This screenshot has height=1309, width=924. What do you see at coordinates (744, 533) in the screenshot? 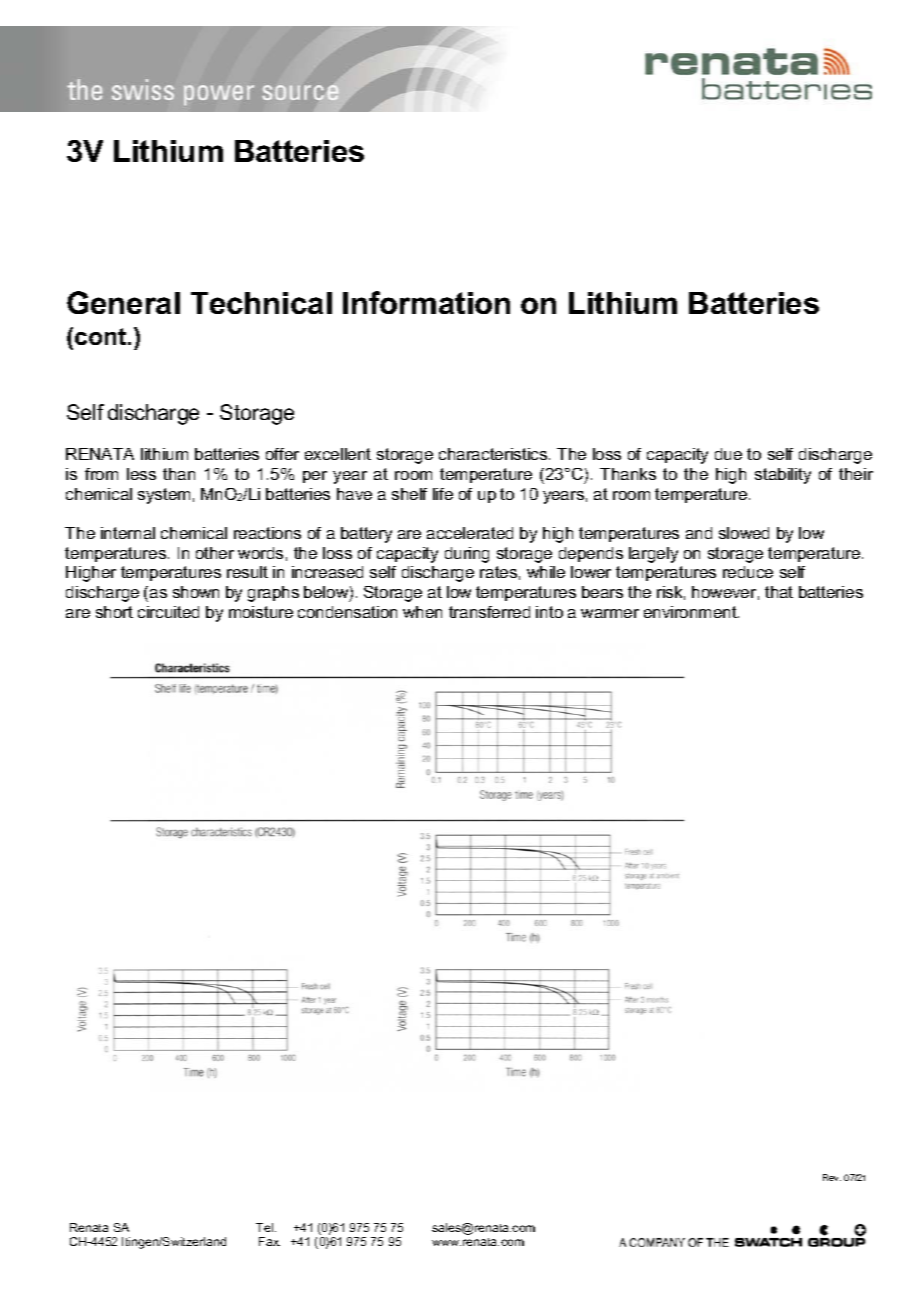
I see `slowed` at bounding box center [744, 533].
